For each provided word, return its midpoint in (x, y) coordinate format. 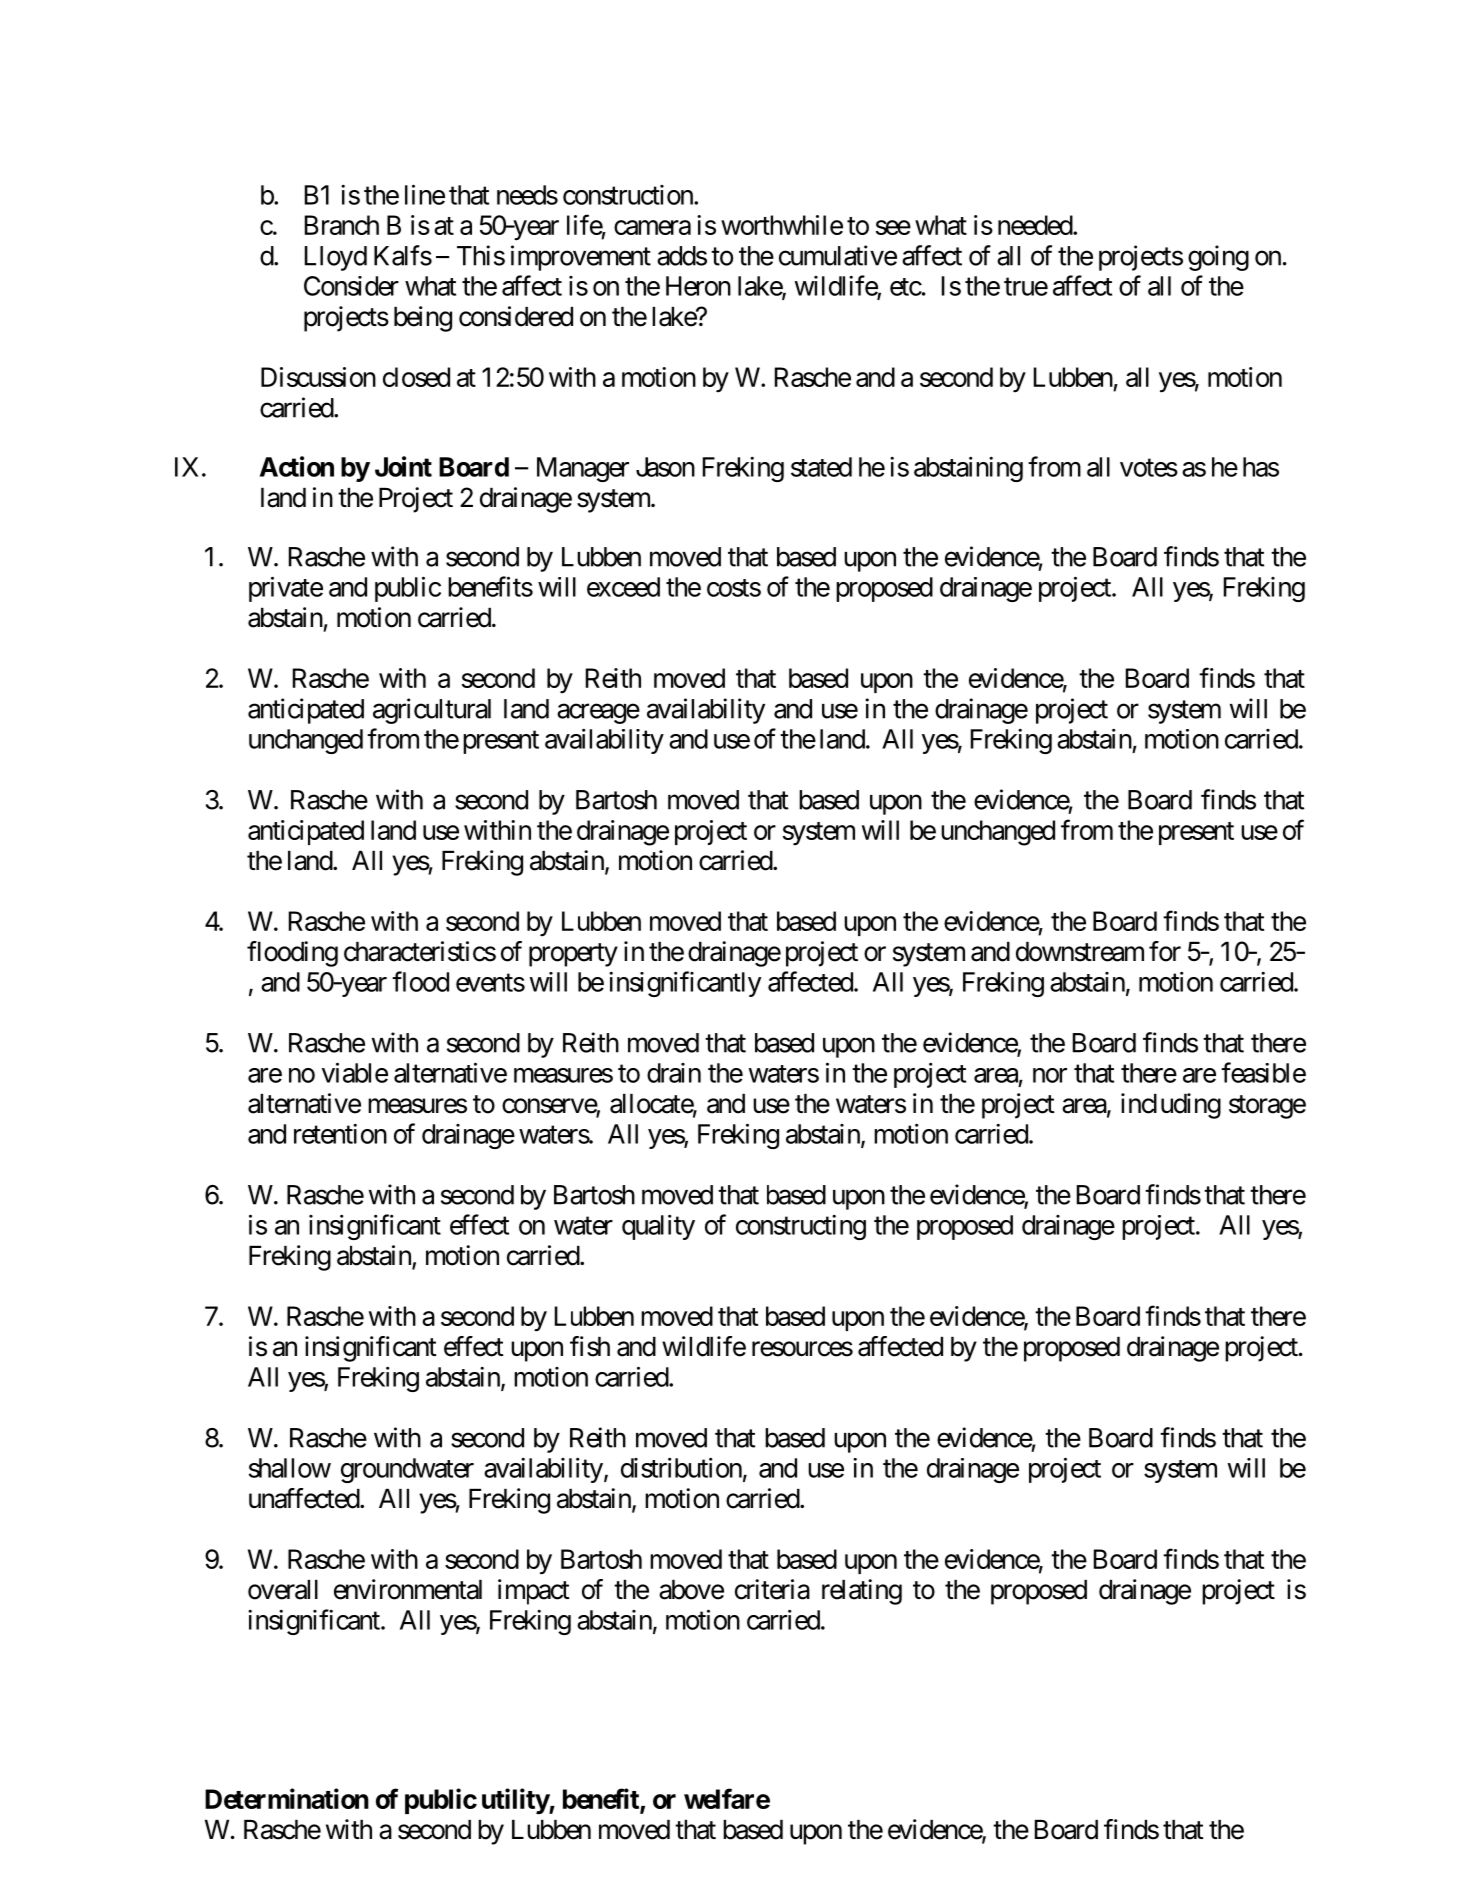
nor (1050, 1075)
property (573, 955)
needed (1036, 225)
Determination (287, 1798)
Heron (698, 286)
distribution (681, 1467)
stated (821, 467)
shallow (290, 1468)
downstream (1080, 952)
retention (340, 1134)
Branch (342, 225)
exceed (623, 587)
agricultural (432, 711)
